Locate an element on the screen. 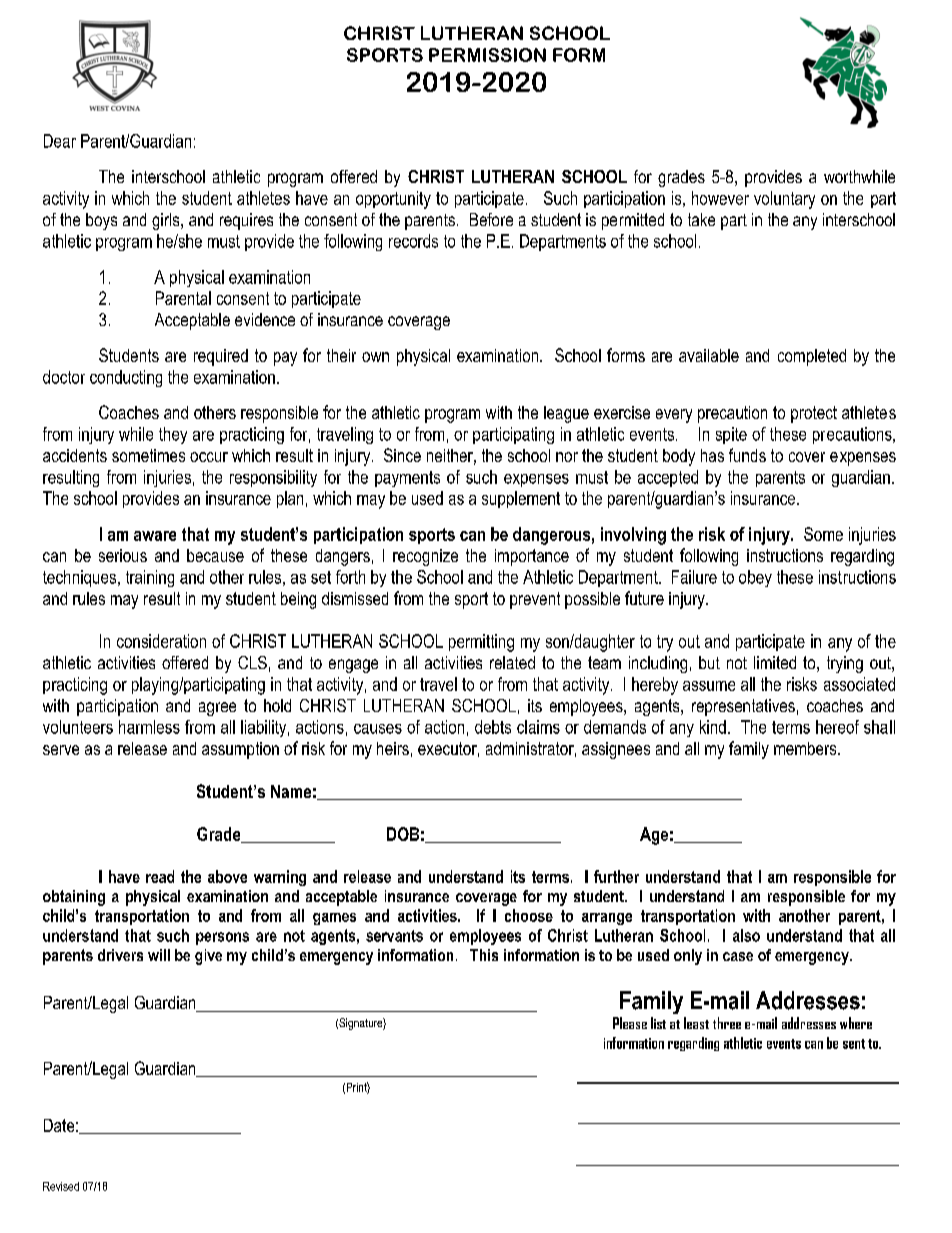 This screenshot has height=1233, width=952. Dear is located at coordinates (60, 141).
